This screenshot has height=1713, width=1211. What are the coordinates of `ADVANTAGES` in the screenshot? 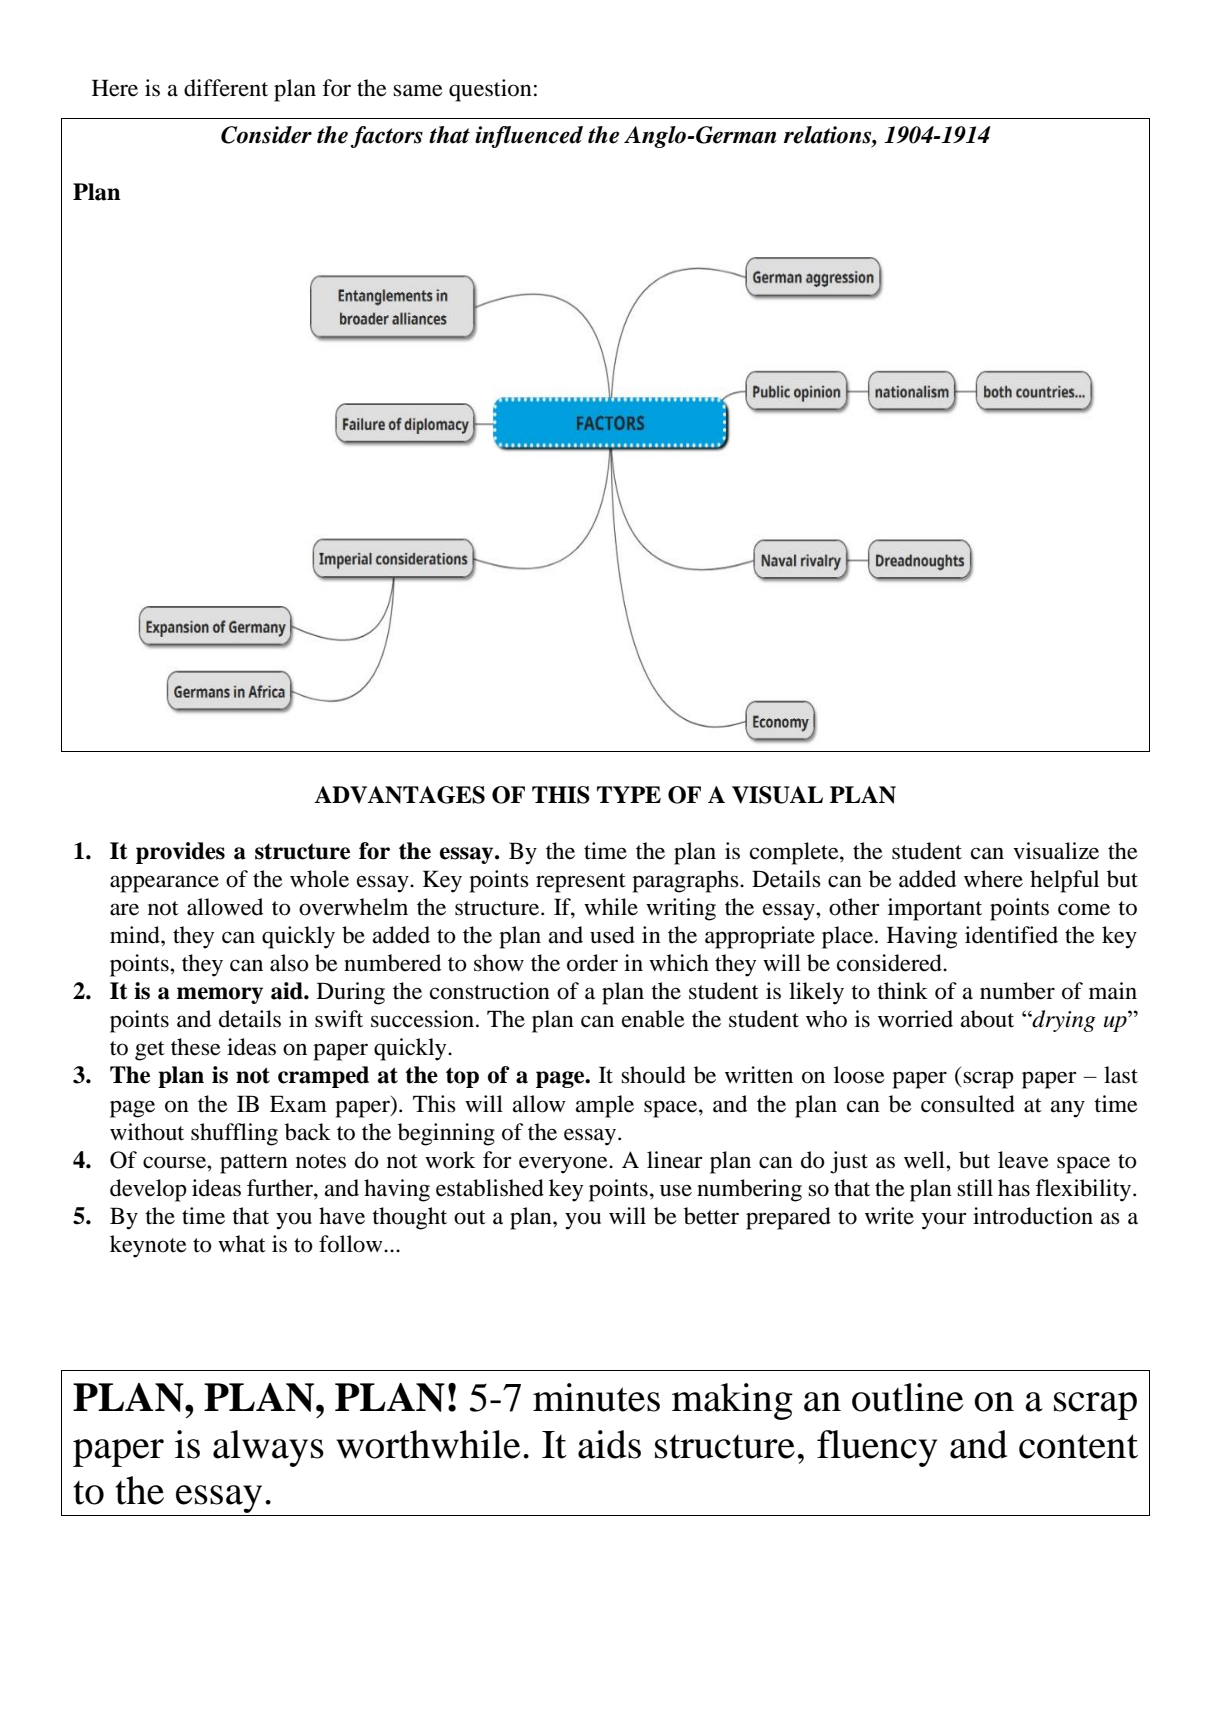 It's located at (399, 795).
